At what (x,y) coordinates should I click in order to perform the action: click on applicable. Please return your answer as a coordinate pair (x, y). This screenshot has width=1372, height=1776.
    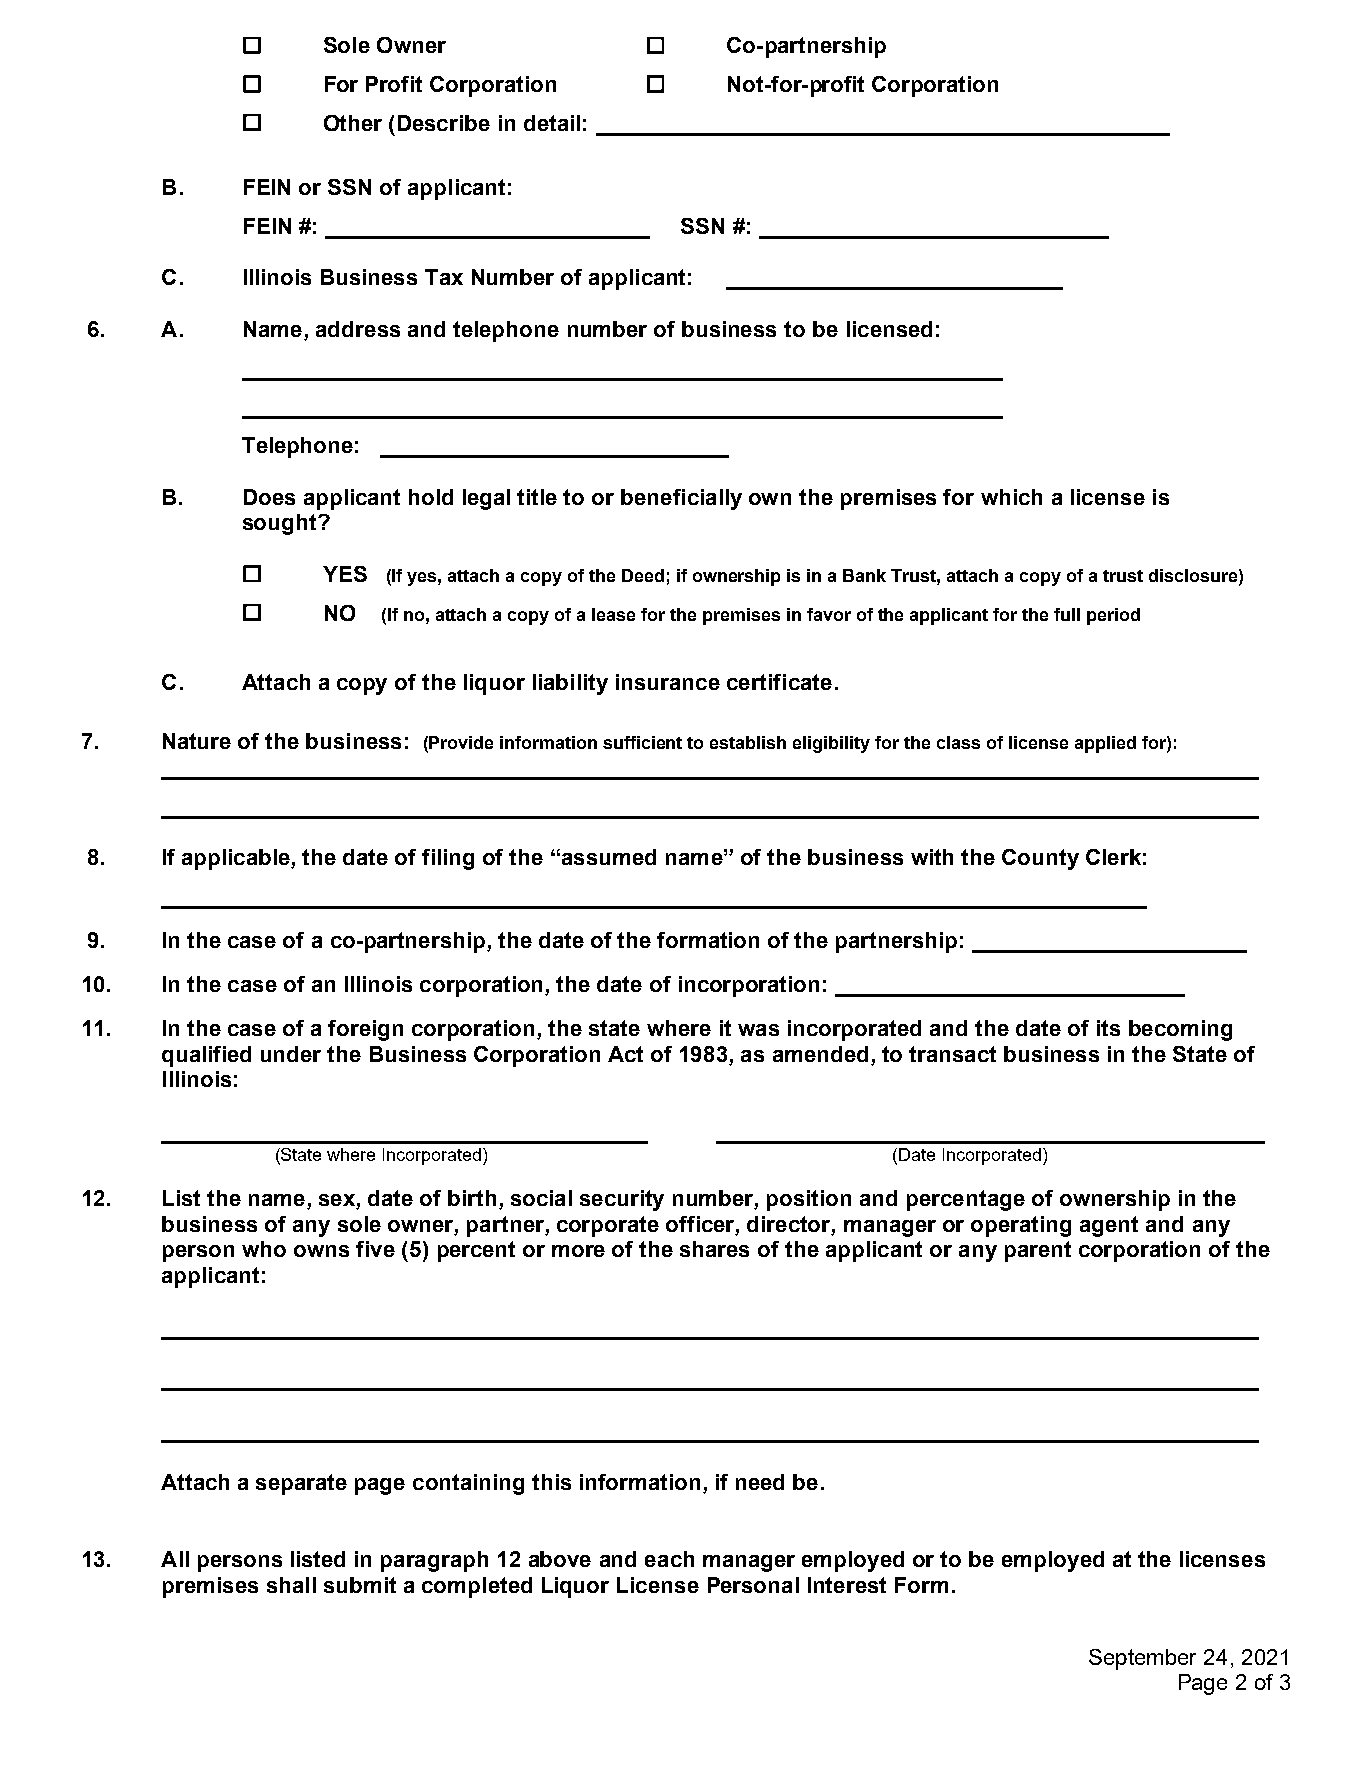
    Looking at the image, I should click on (237, 859).
